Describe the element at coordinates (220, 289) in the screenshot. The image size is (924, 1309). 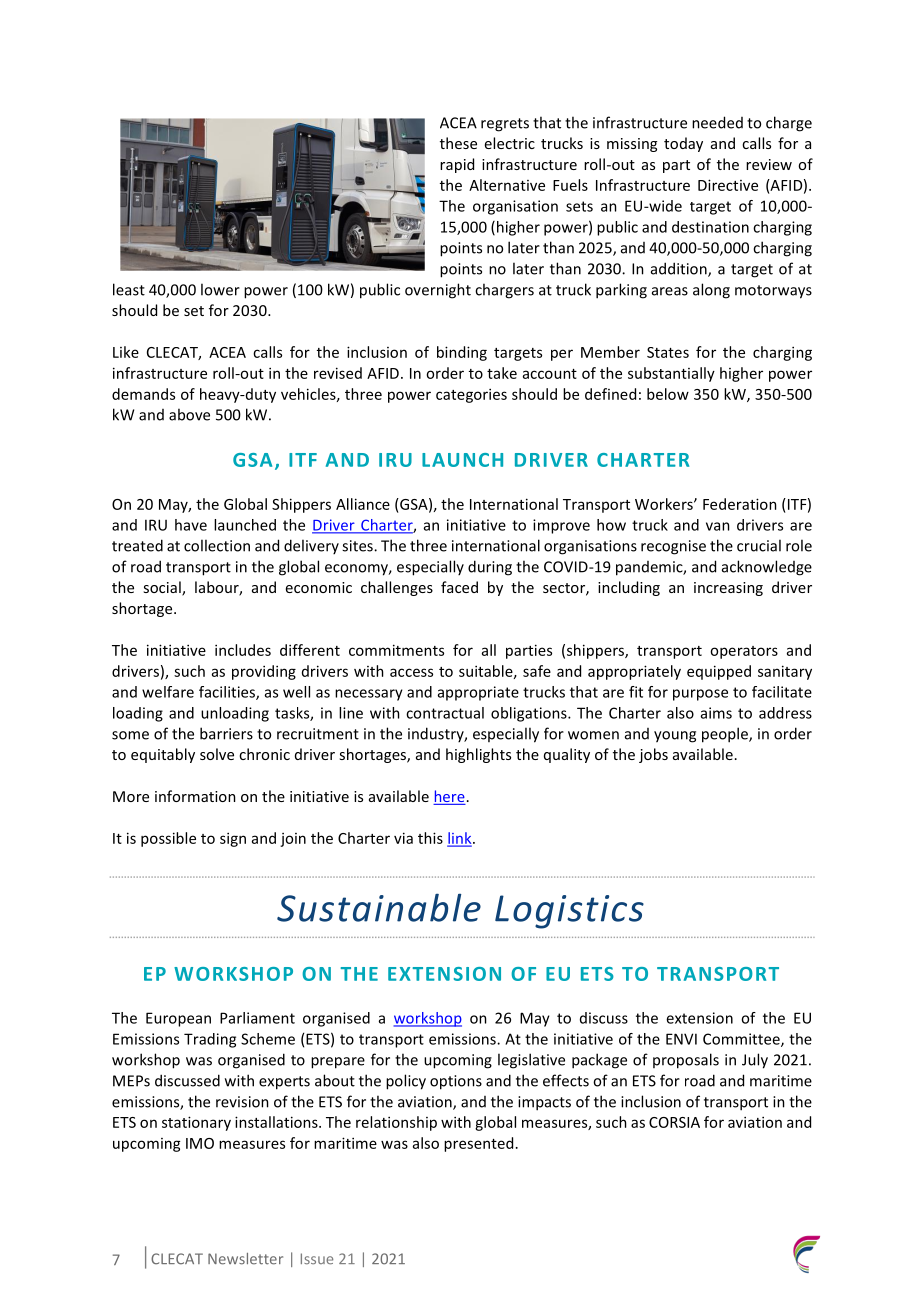
I see `lower` at that location.
